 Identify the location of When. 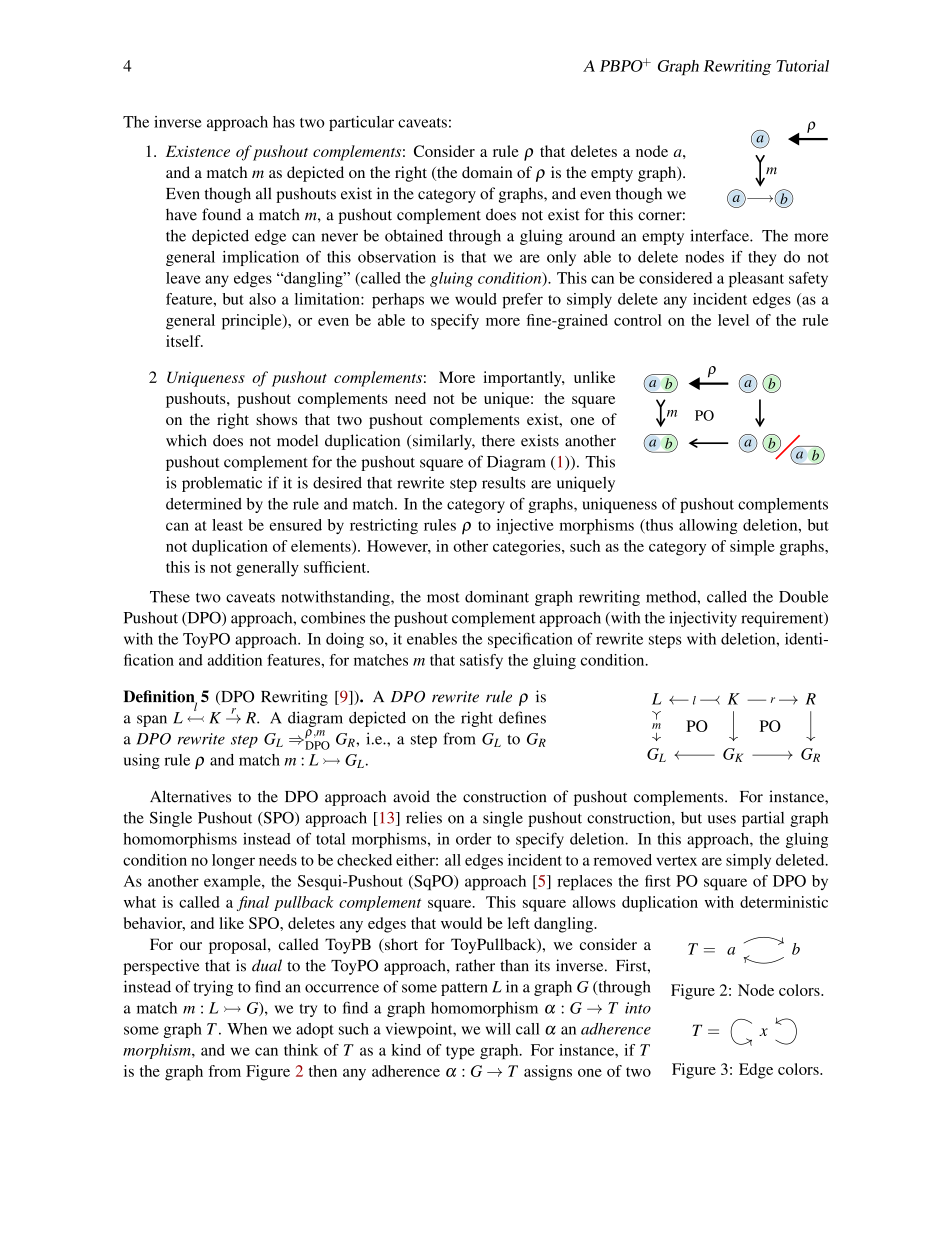
(247, 1029).
